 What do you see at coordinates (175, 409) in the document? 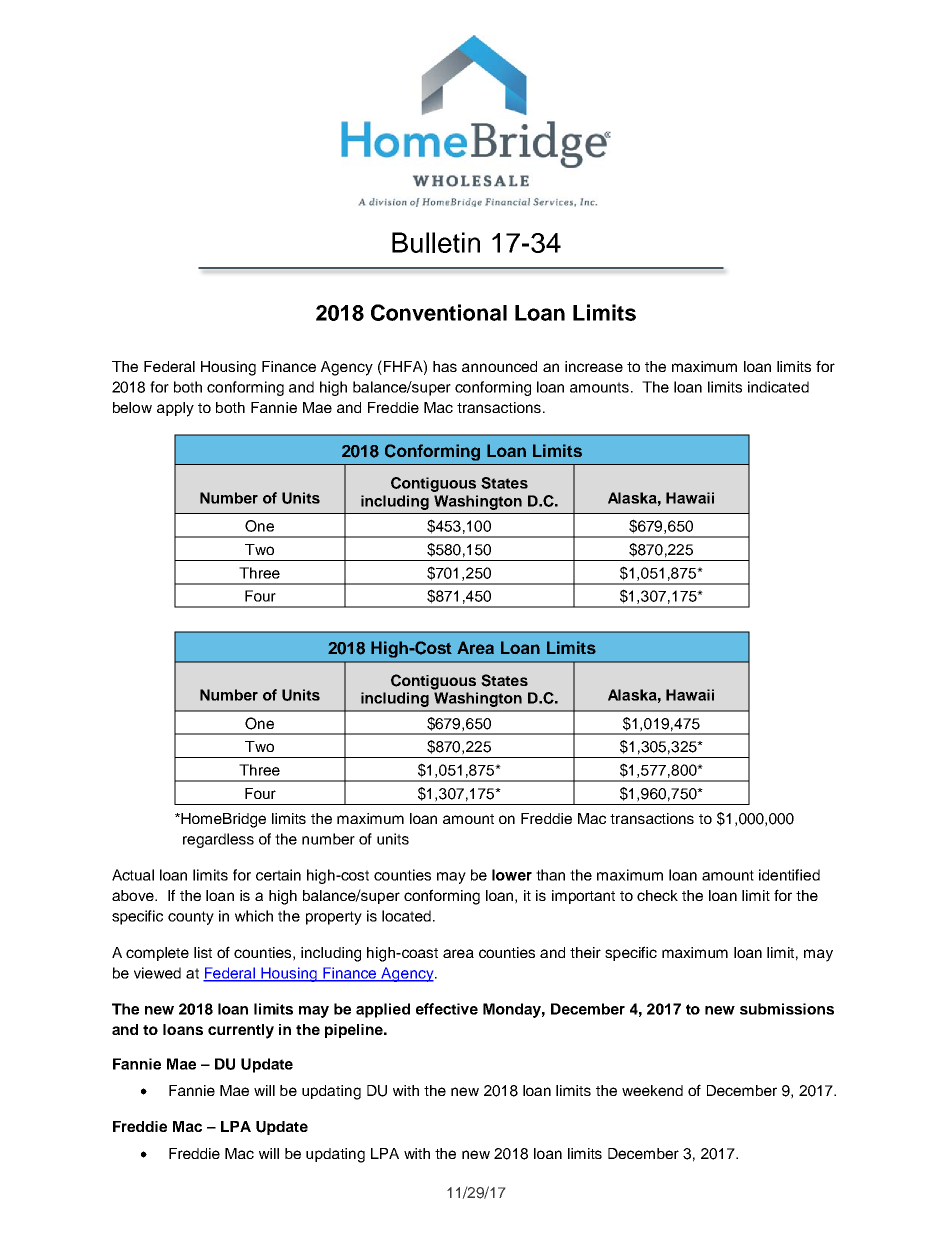
I see `apply` at bounding box center [175, 409].
